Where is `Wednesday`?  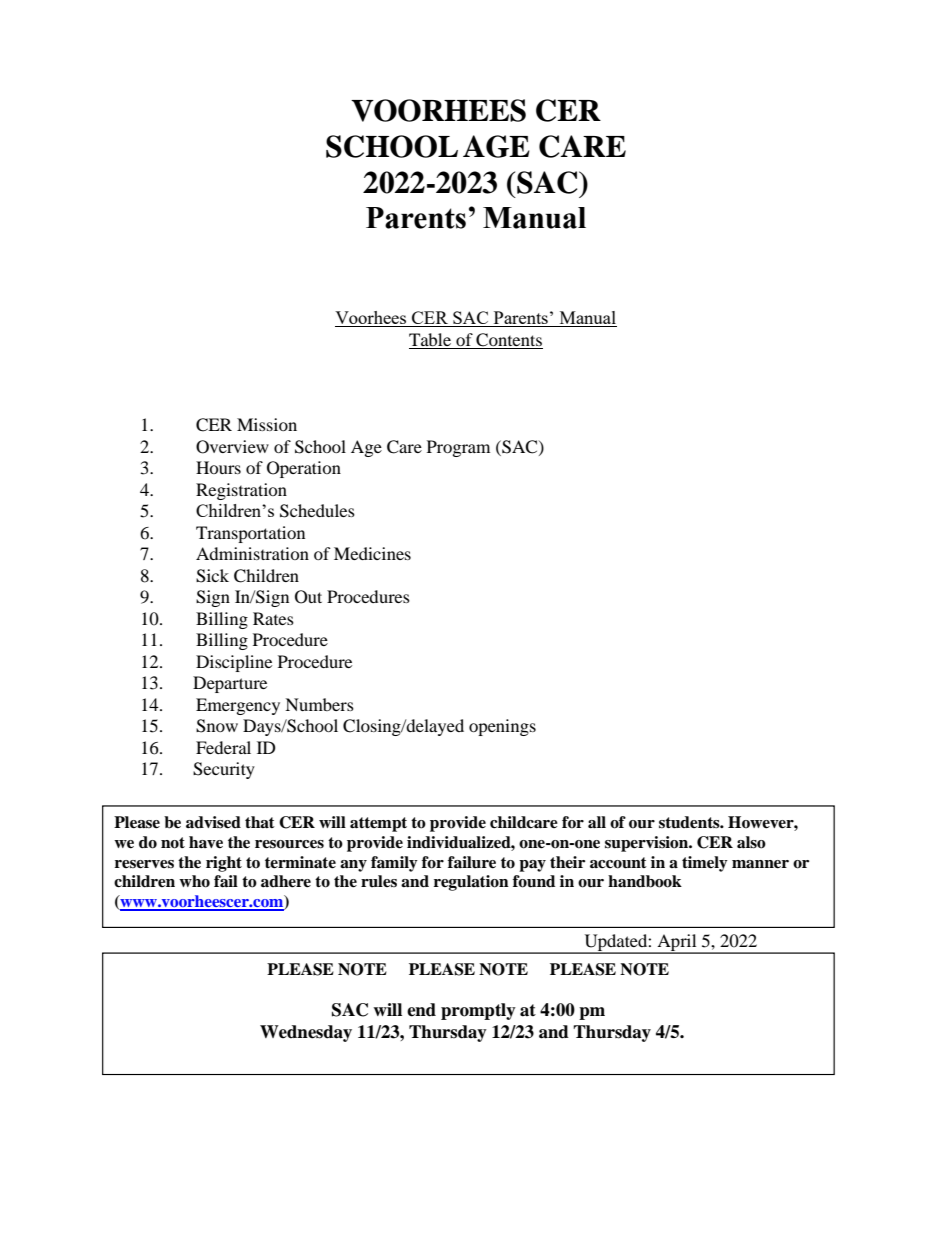 Wednesday is located at coordinates (306, 1033).
